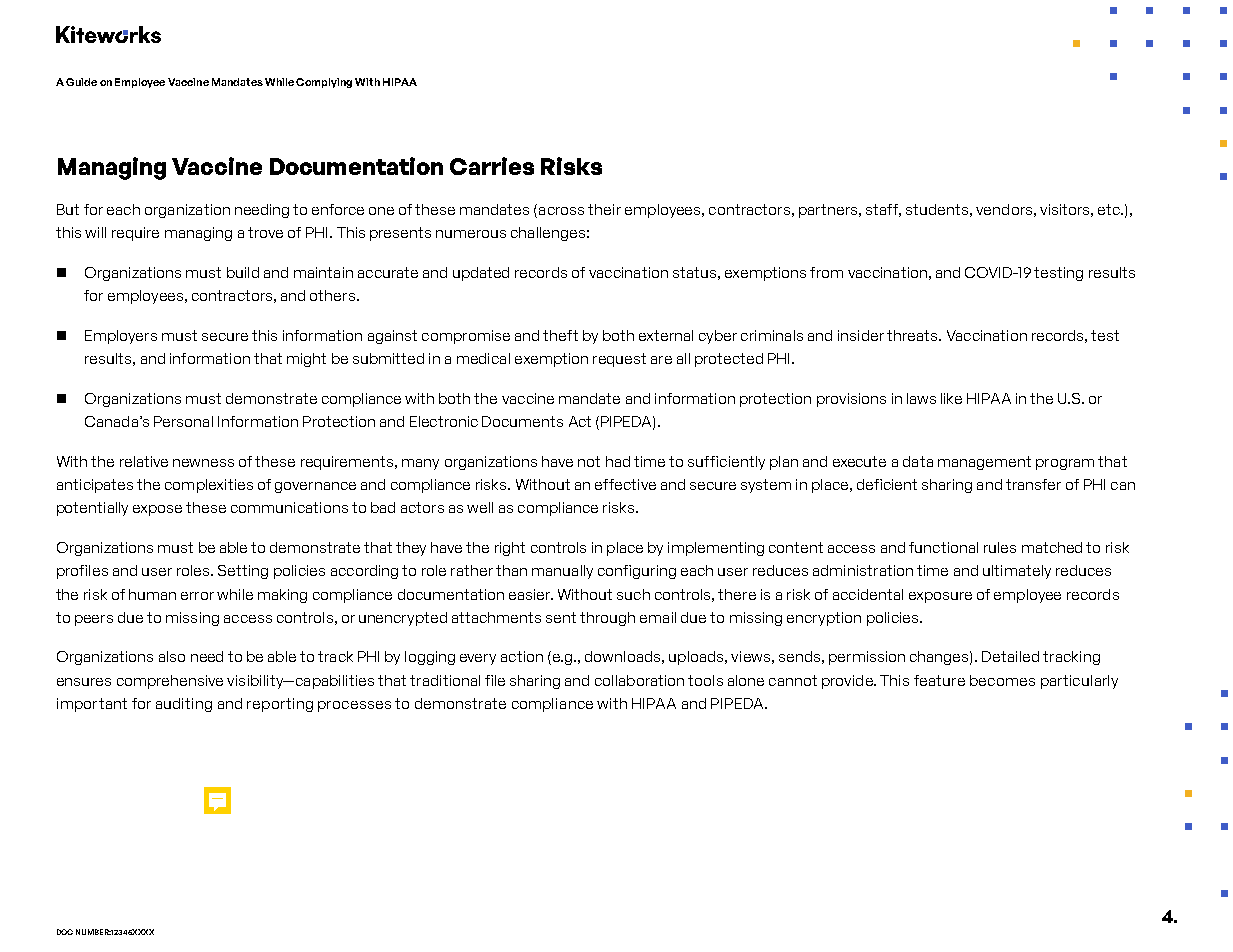 The width and height of the document is (1233, 952). What do you see at coordinates (243, 272) in the document?
I see `build` at bounding box center [243, 272].
